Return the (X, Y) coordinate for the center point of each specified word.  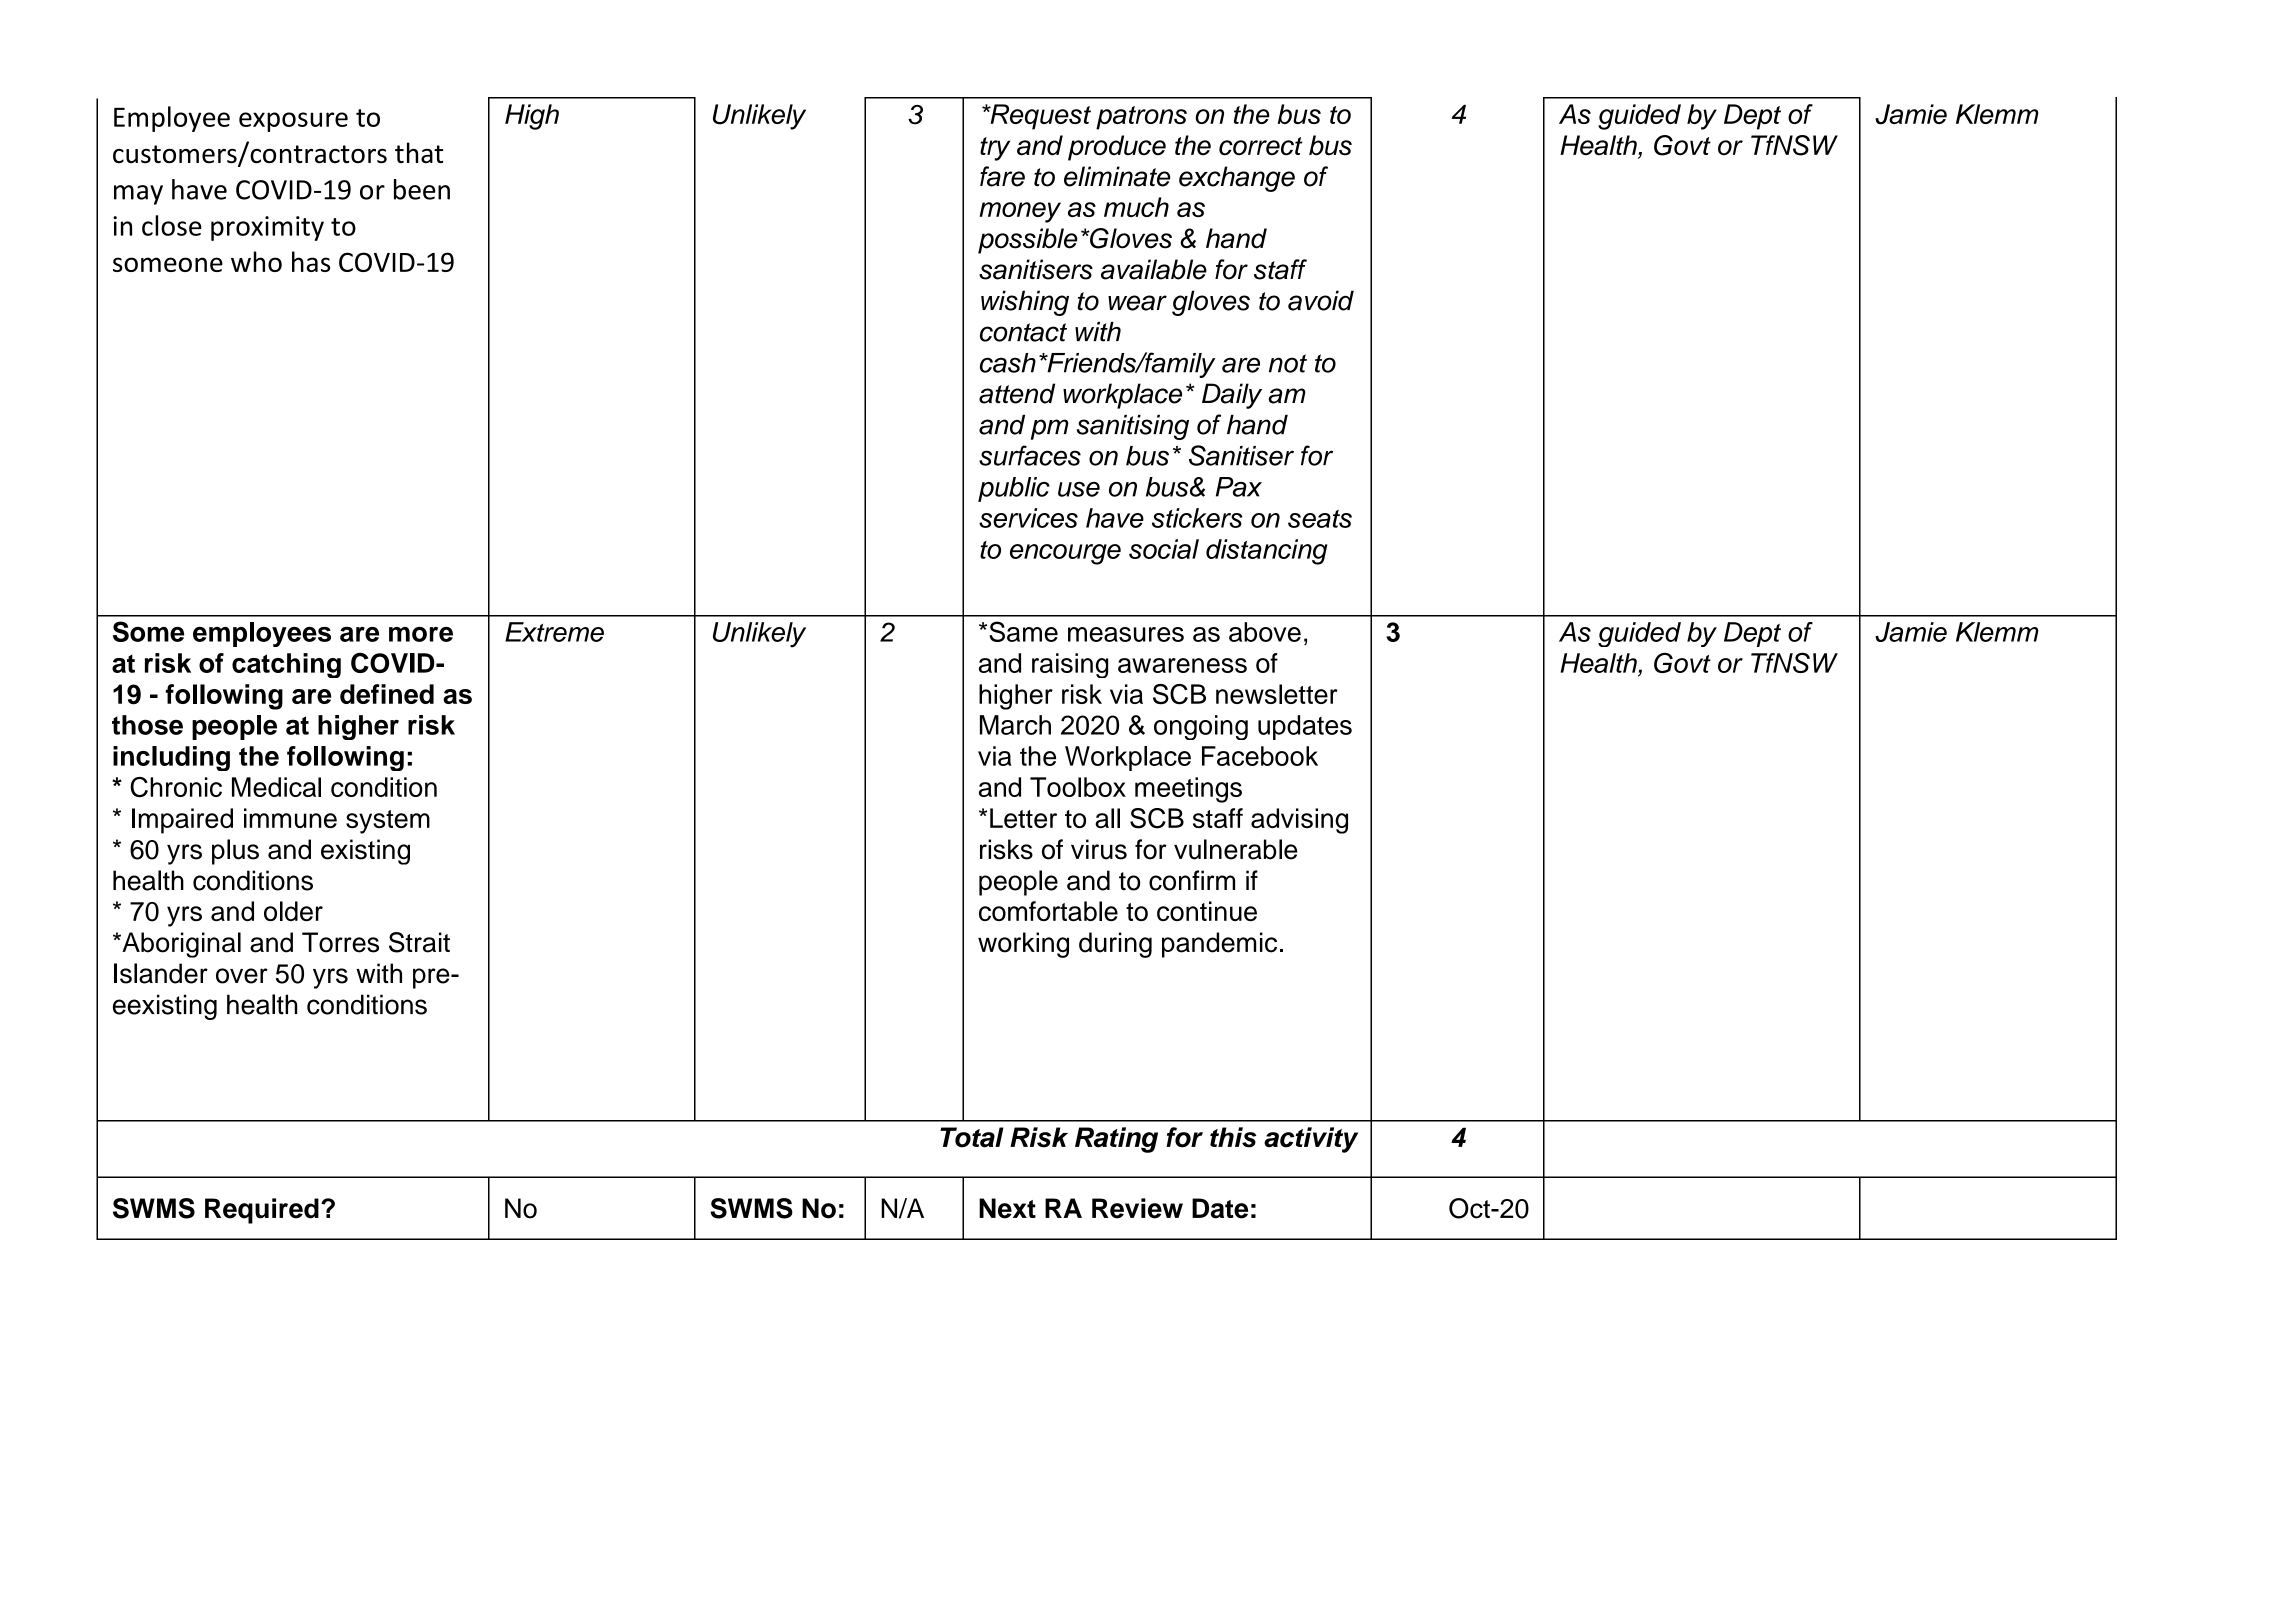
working (1023, 945)
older (293, 911)
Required (262, 1211)
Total (972, 1137)
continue (1207, 911)
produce (1117, 148)
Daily (1232, 396)
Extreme (554, 632)
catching (286, 665)
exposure (293, 122)
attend (1017, 393)
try (995, 149)
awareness (1182, 665)
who (256, 261)
